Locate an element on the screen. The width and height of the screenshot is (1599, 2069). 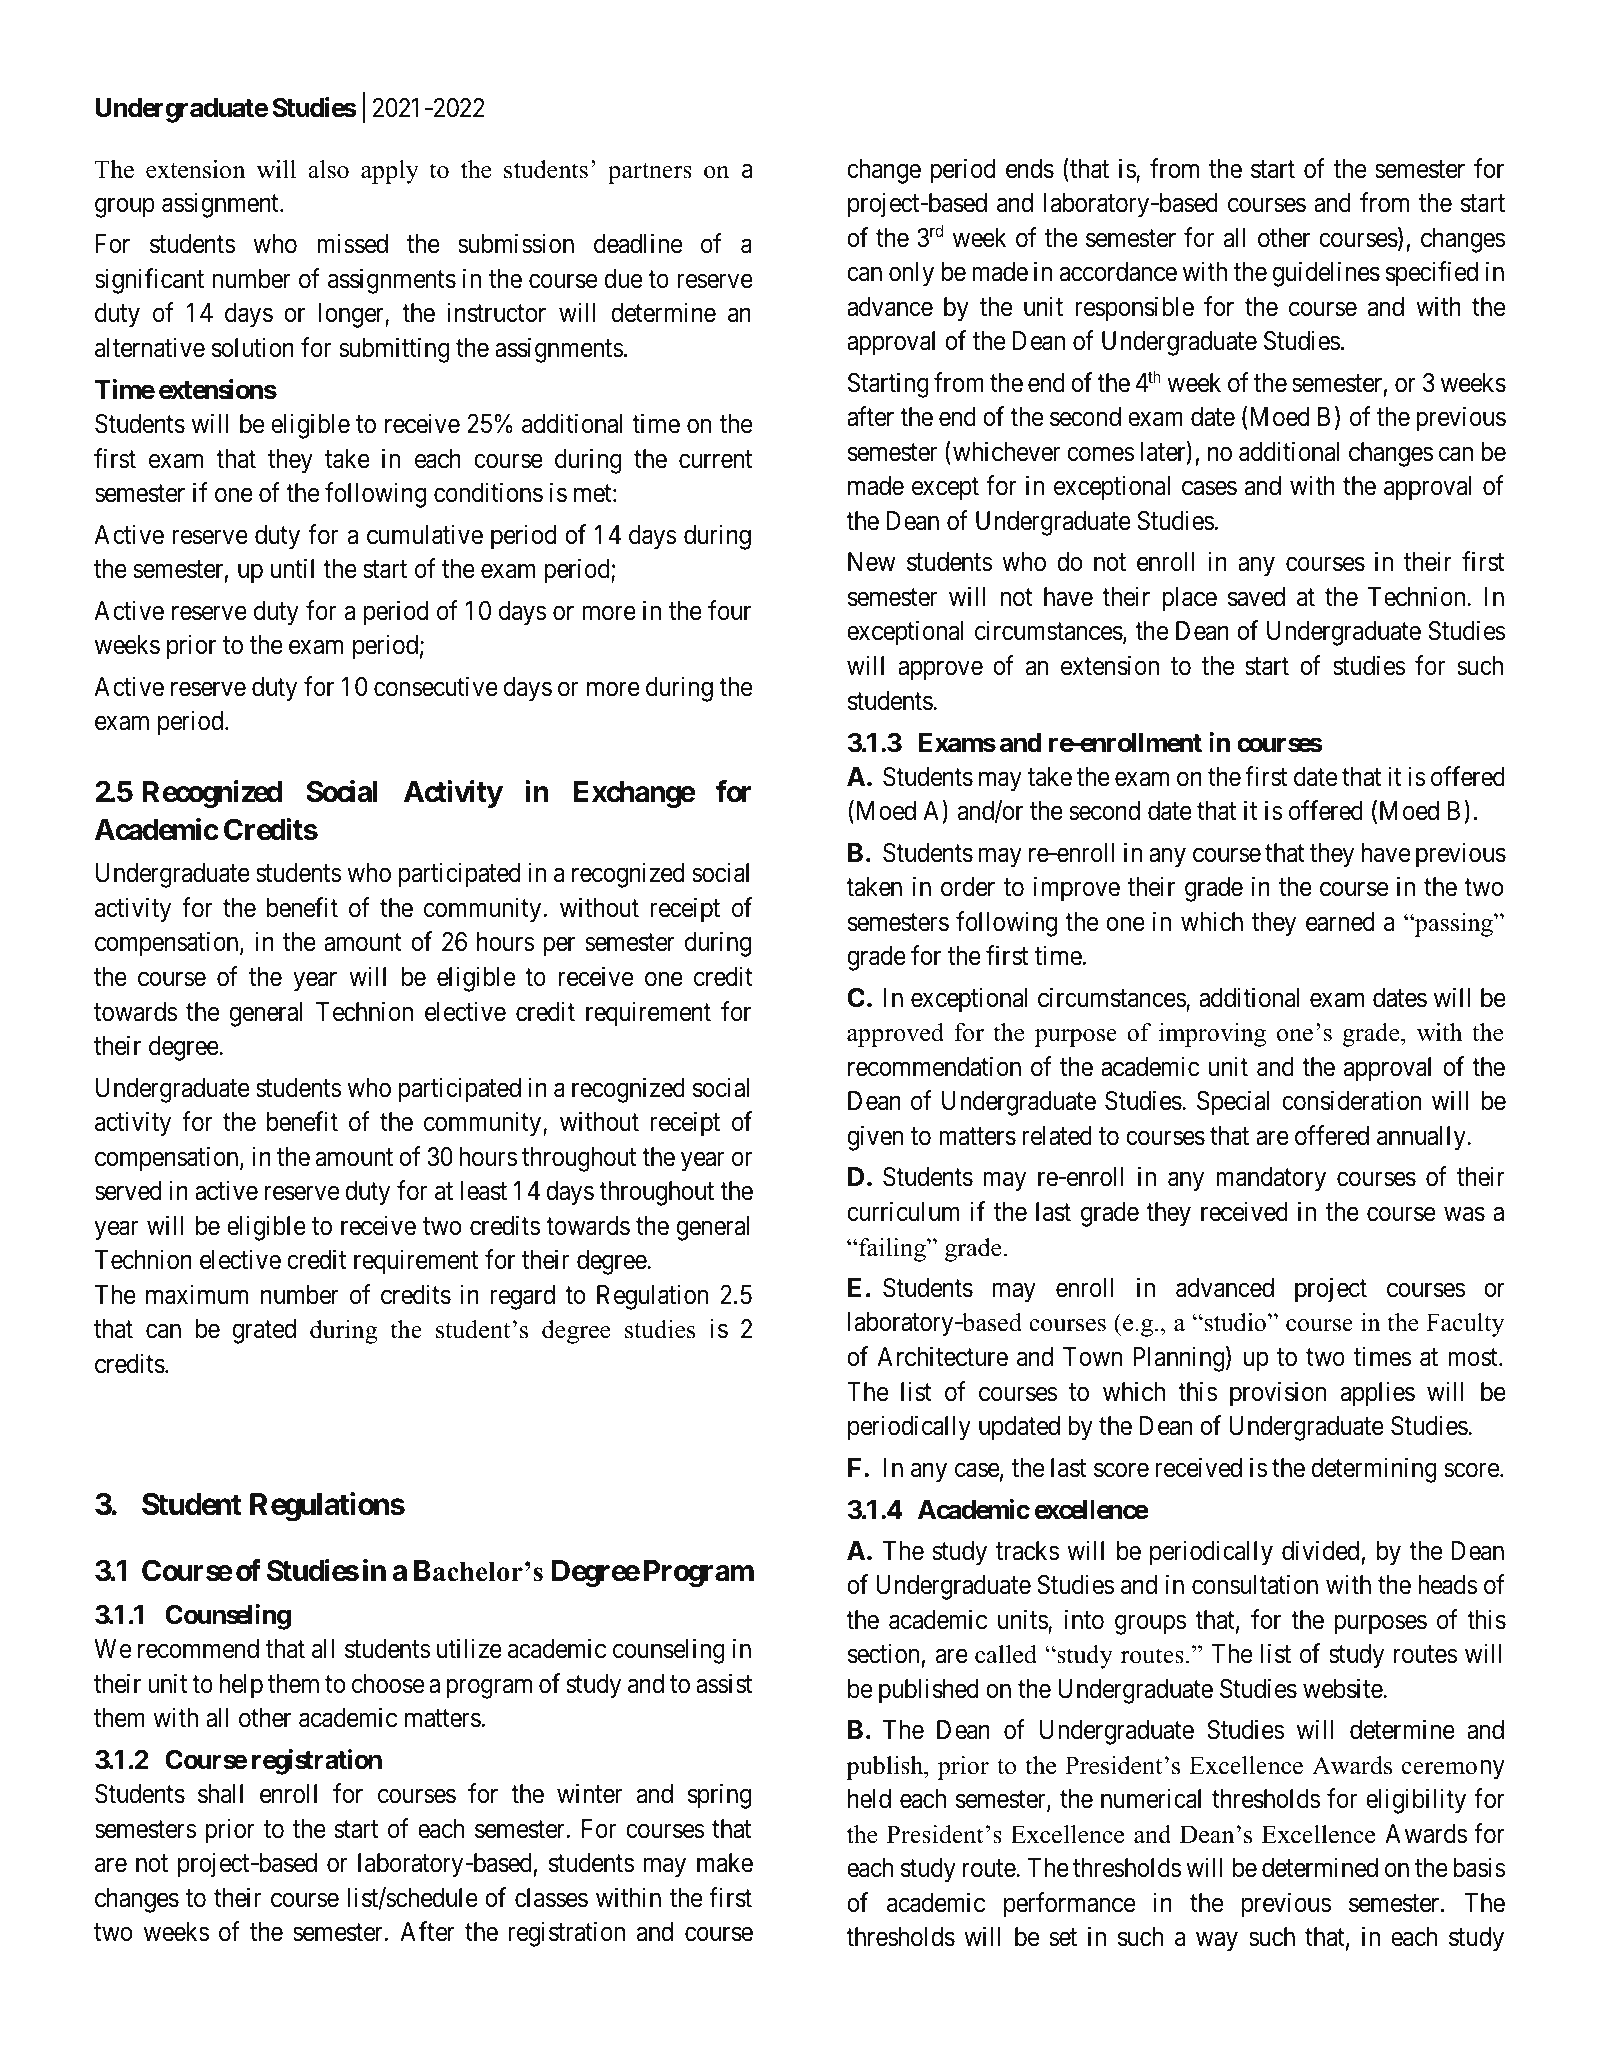
make is located at coordinates (725, 1863).
